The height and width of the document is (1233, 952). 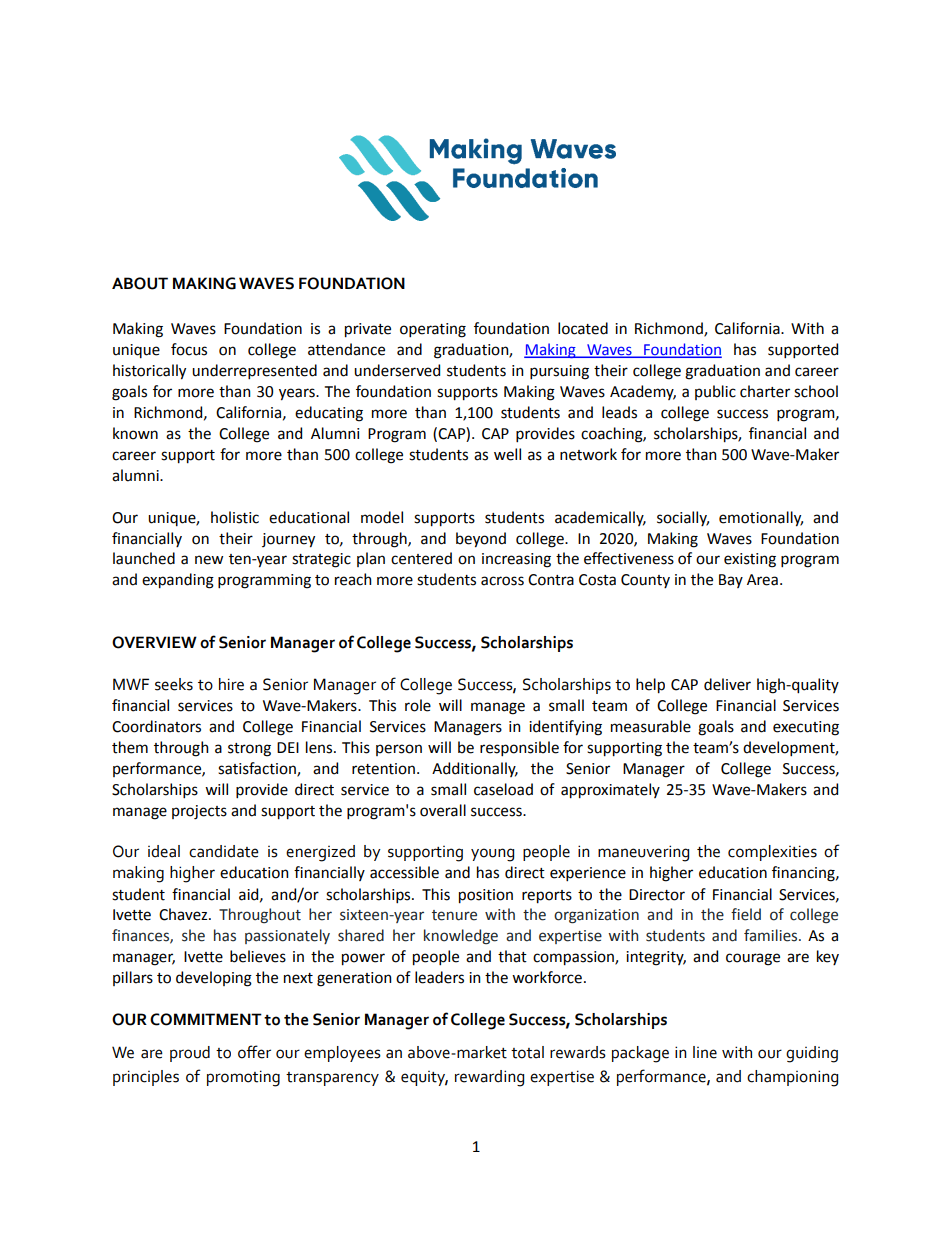 What do you see at coordinates (190, 1054) in the document?
I see `proud` at bounding box center [190, 1054].
